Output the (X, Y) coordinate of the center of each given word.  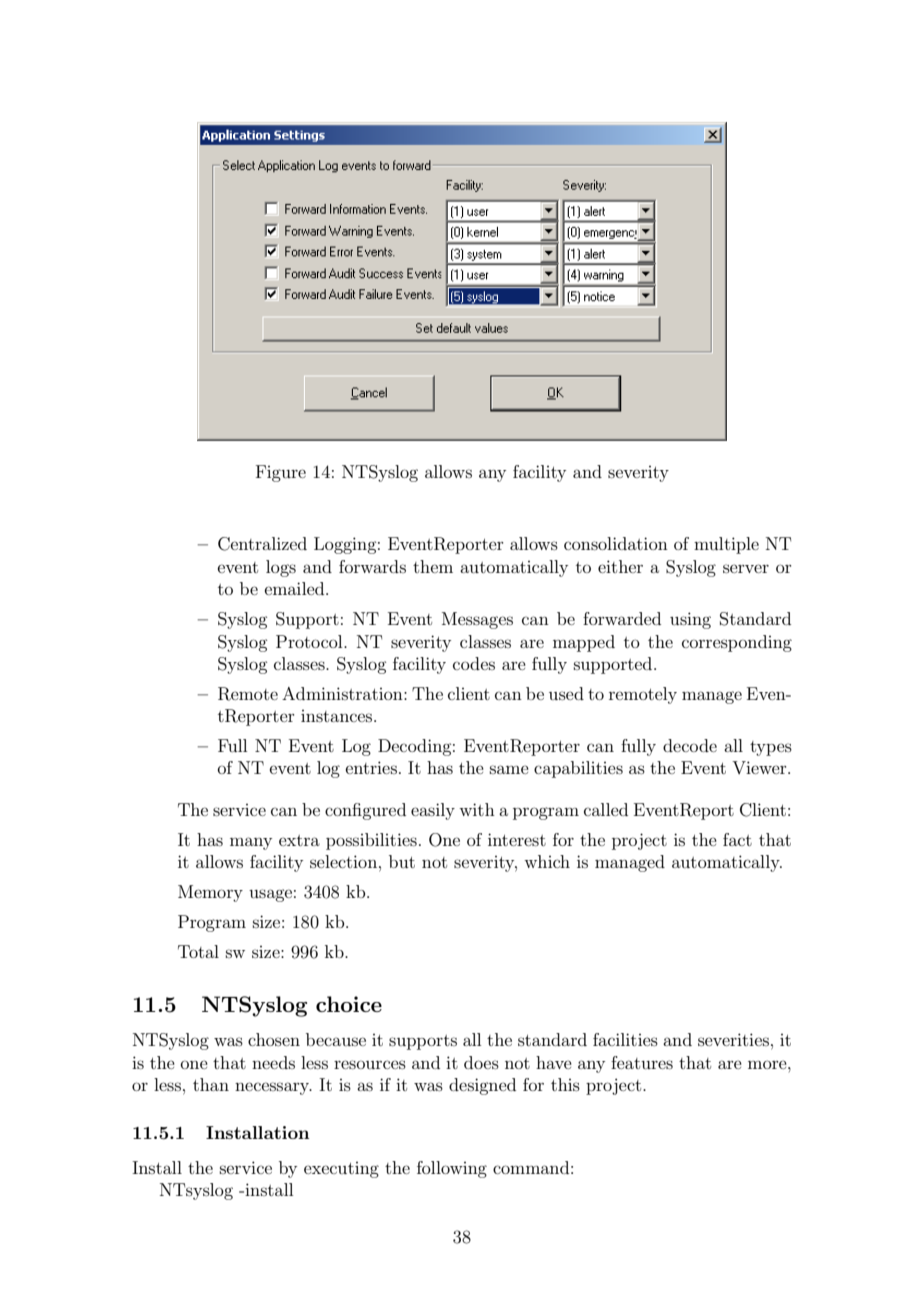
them (433, 566)
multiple (726, 545)
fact (737, 839)
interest (517, 839)
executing (341, 1170)
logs (281, 568)
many (251, 843)
